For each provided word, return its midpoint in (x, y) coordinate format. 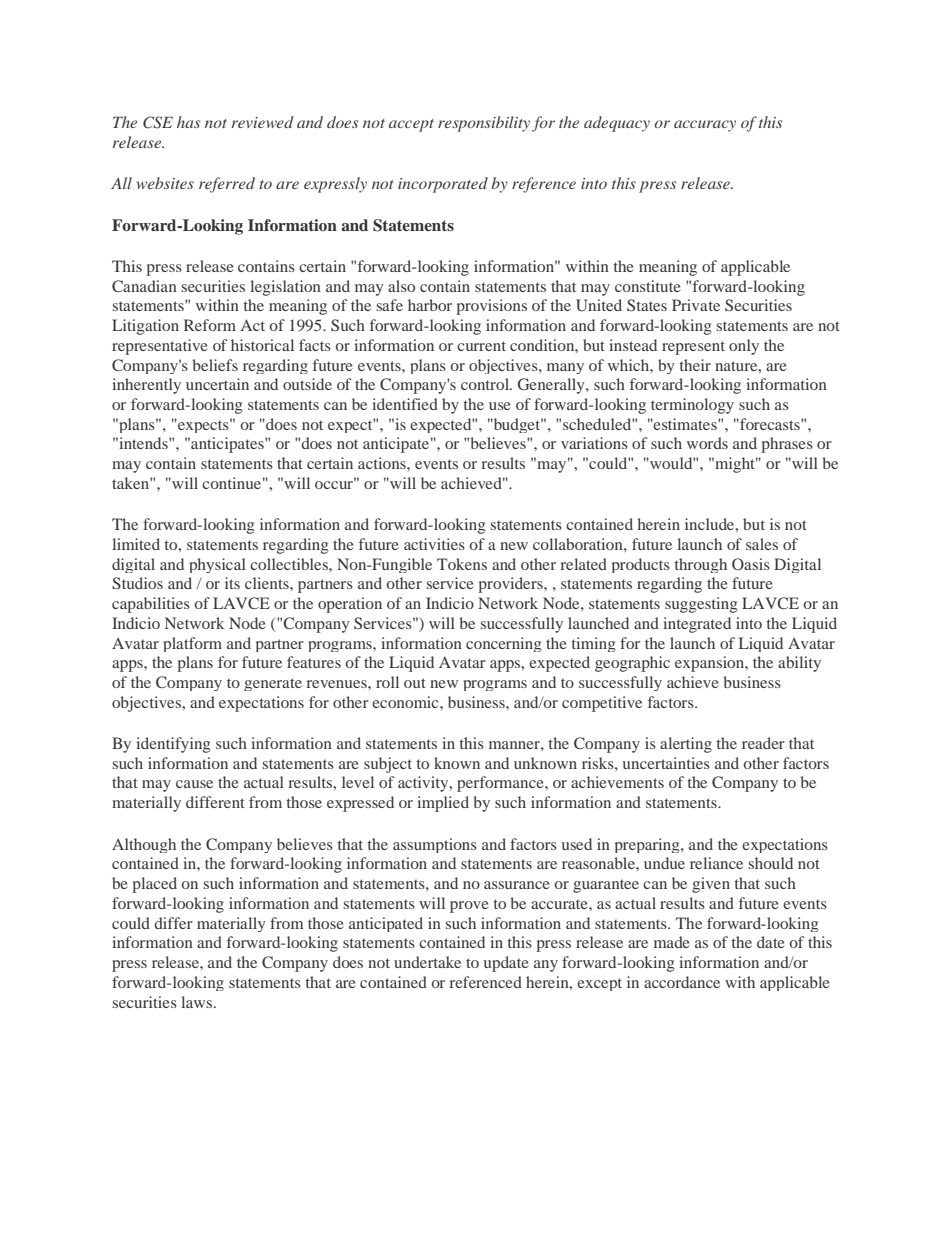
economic (406, 702)
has (188, 122)
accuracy (705, 126)
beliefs (215, 365)
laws (198, 1002)
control (486, 384)
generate (273, 684)
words (707, 443)
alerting (686, 745)
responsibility (484, 124)
